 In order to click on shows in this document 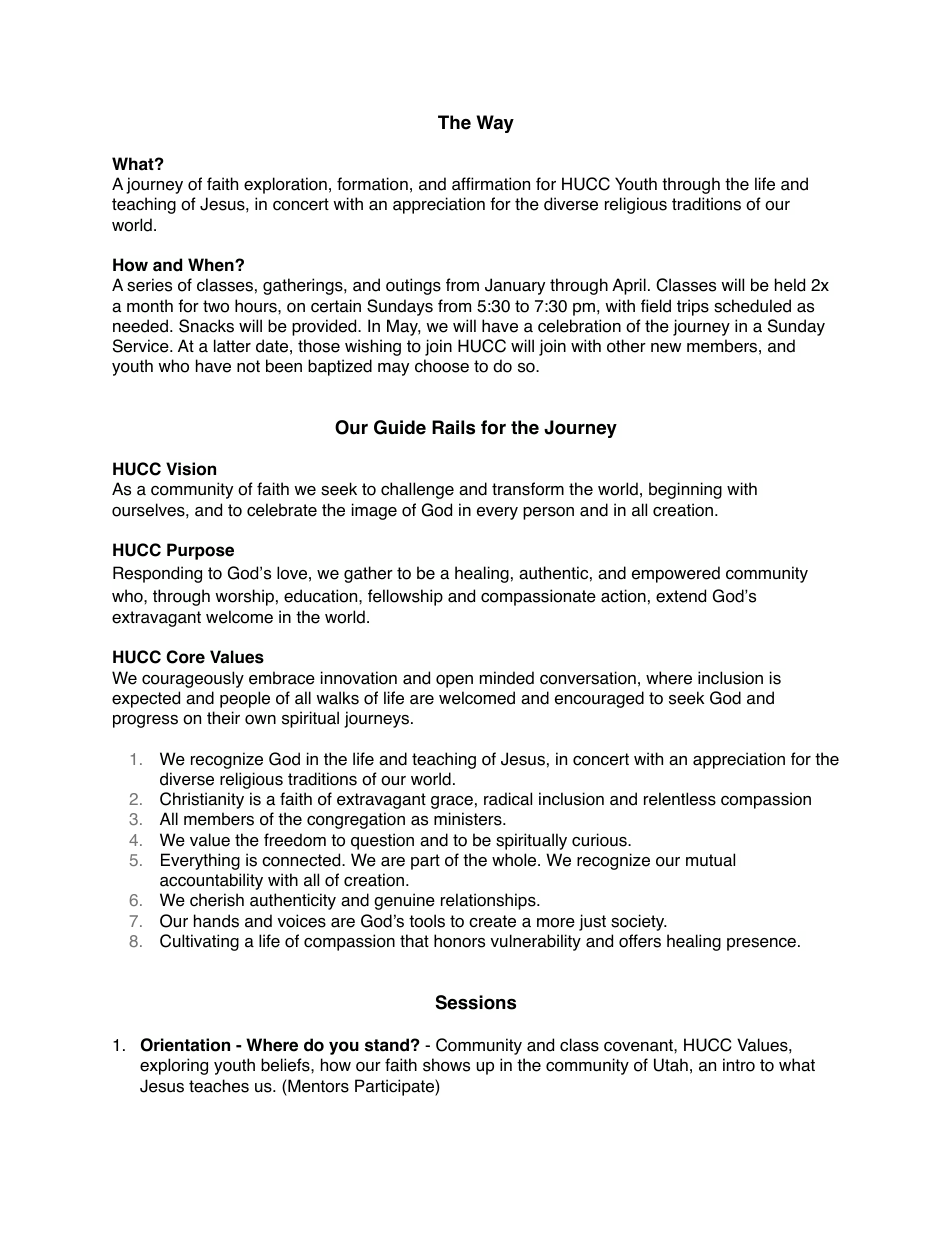, I will do `click(446, 1065)`.
